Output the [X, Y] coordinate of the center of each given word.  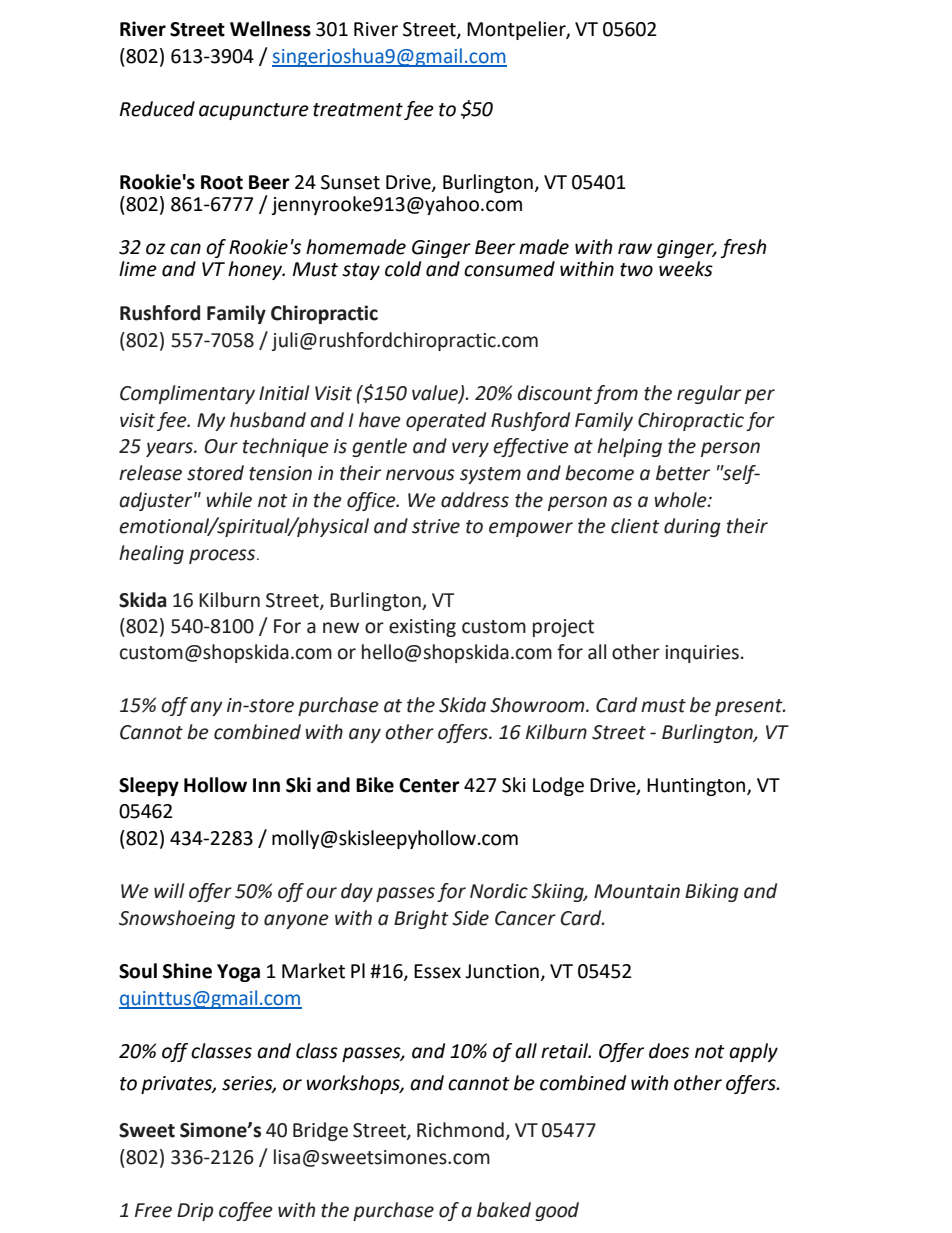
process [223, 556]
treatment [358, 110]
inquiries [702, 654]
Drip [195, 1212]
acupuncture [254, 111]
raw [635, 249]
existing [422, 628]
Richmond [460, 1130]
